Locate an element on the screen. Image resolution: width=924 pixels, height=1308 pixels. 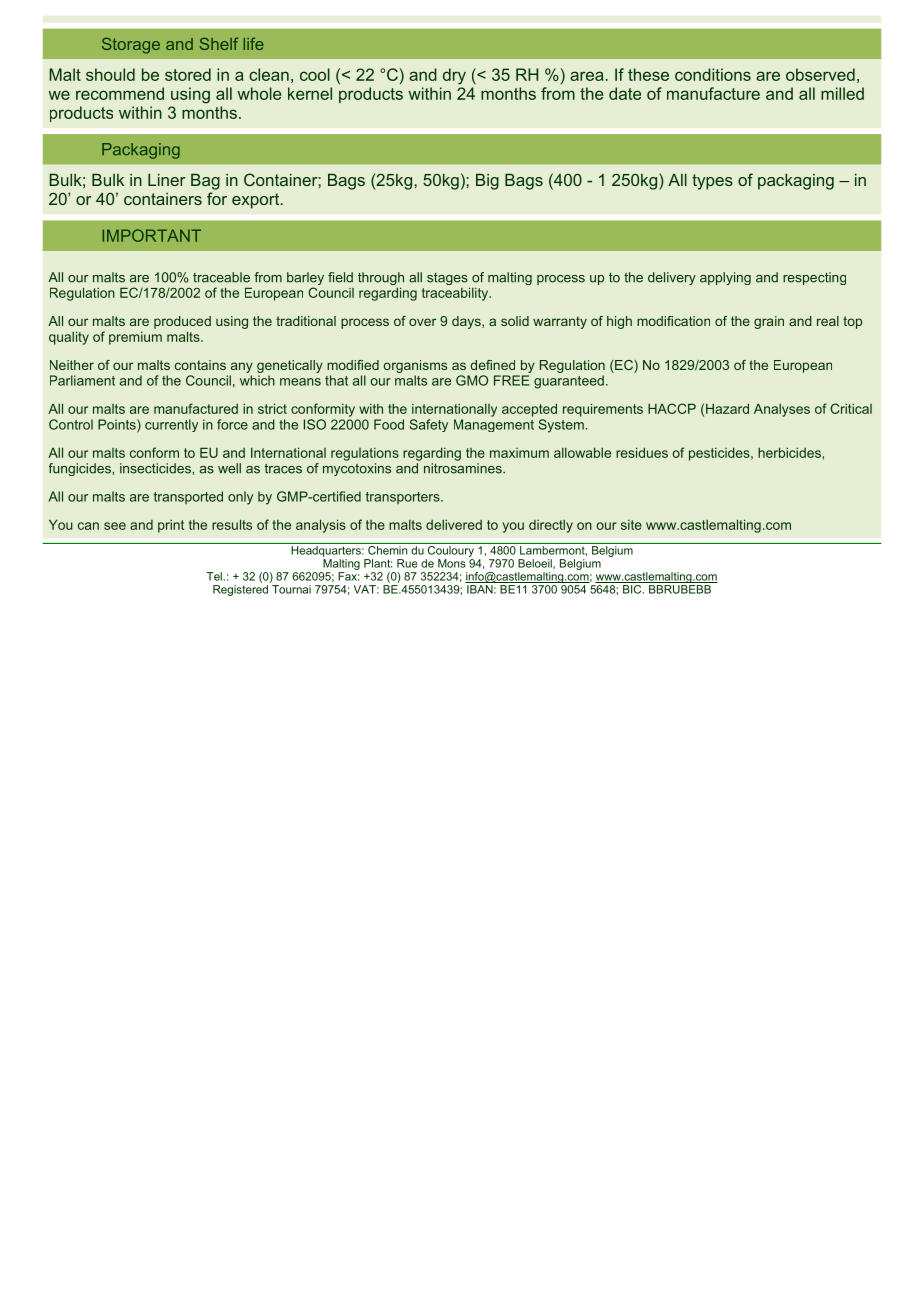
site is located at coordinates (631, 525).
